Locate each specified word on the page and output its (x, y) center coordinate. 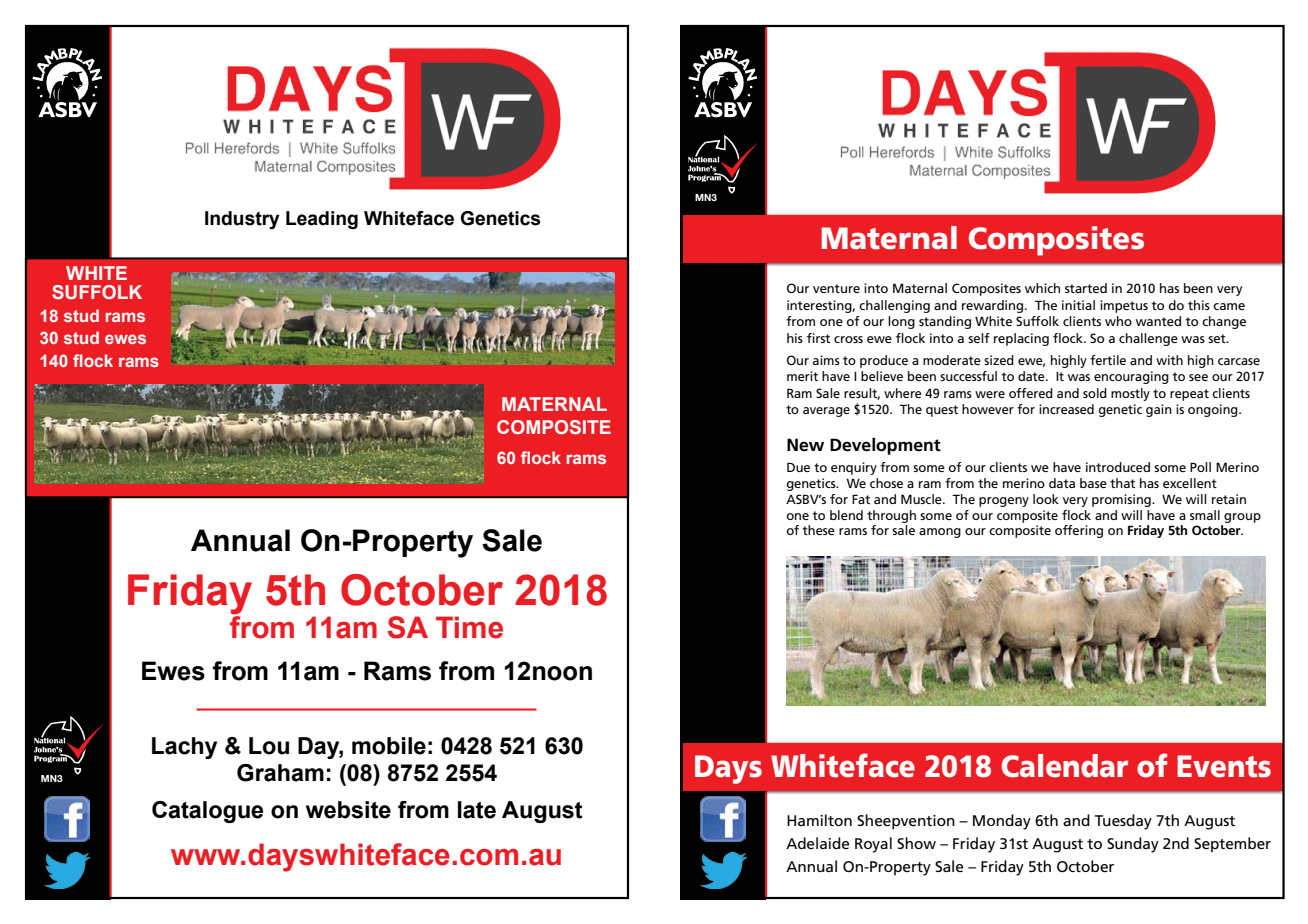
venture (836, 288)
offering (1079, 531)
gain (1159, 410)
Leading (322, 220)
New (805, 445)
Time (469, 627)
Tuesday (1123, 822)
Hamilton (819, 820)
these (818, 530)
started (1086, 288)
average (826, 412)
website (348, 810)
